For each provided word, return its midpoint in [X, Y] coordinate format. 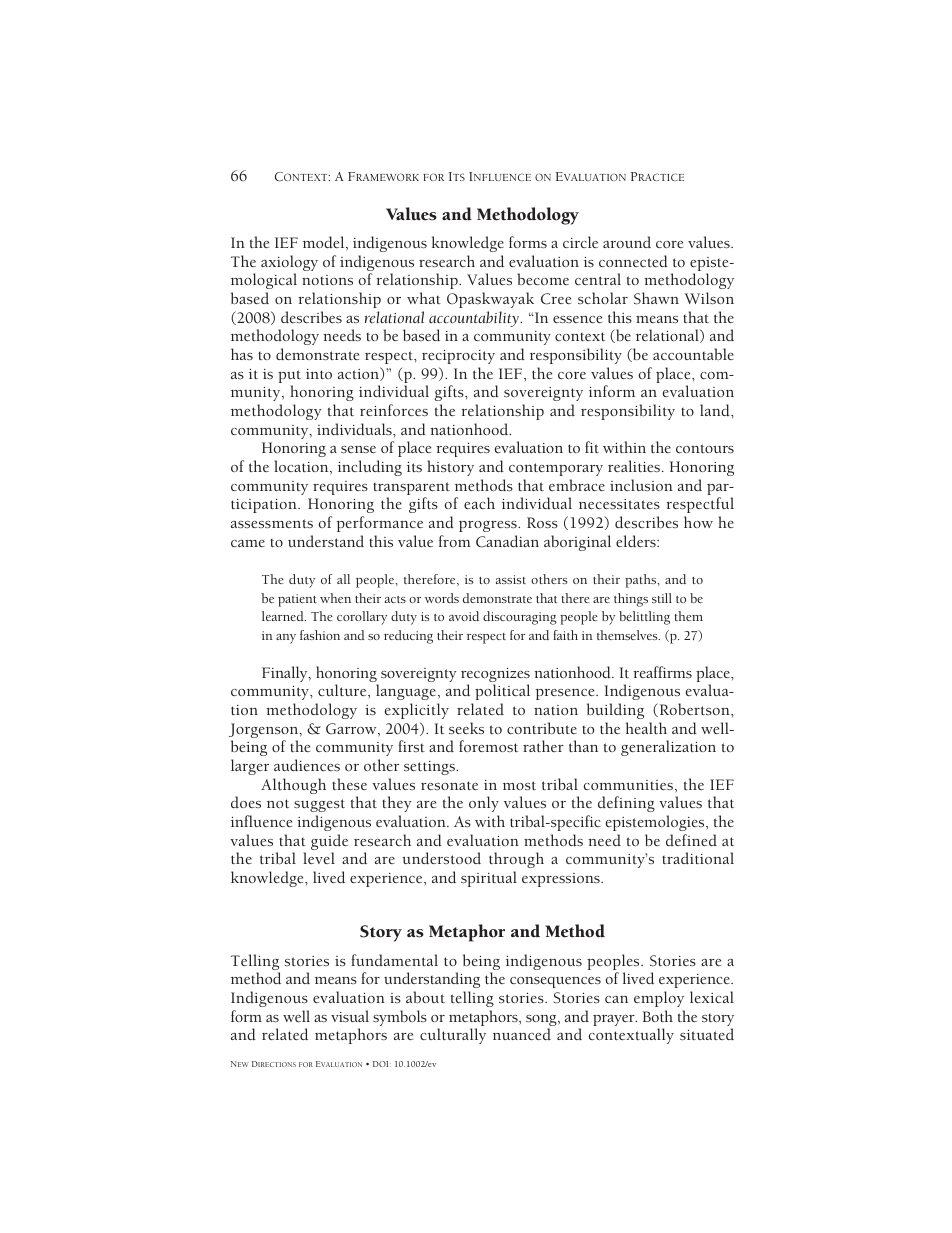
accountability [475, 319]
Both [658, 1016]
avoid [464, 616]
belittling [644, 618]
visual [350, 1016]
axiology [289, 264]
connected [633, 261]
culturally [453, 1036]
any [286, 639]
